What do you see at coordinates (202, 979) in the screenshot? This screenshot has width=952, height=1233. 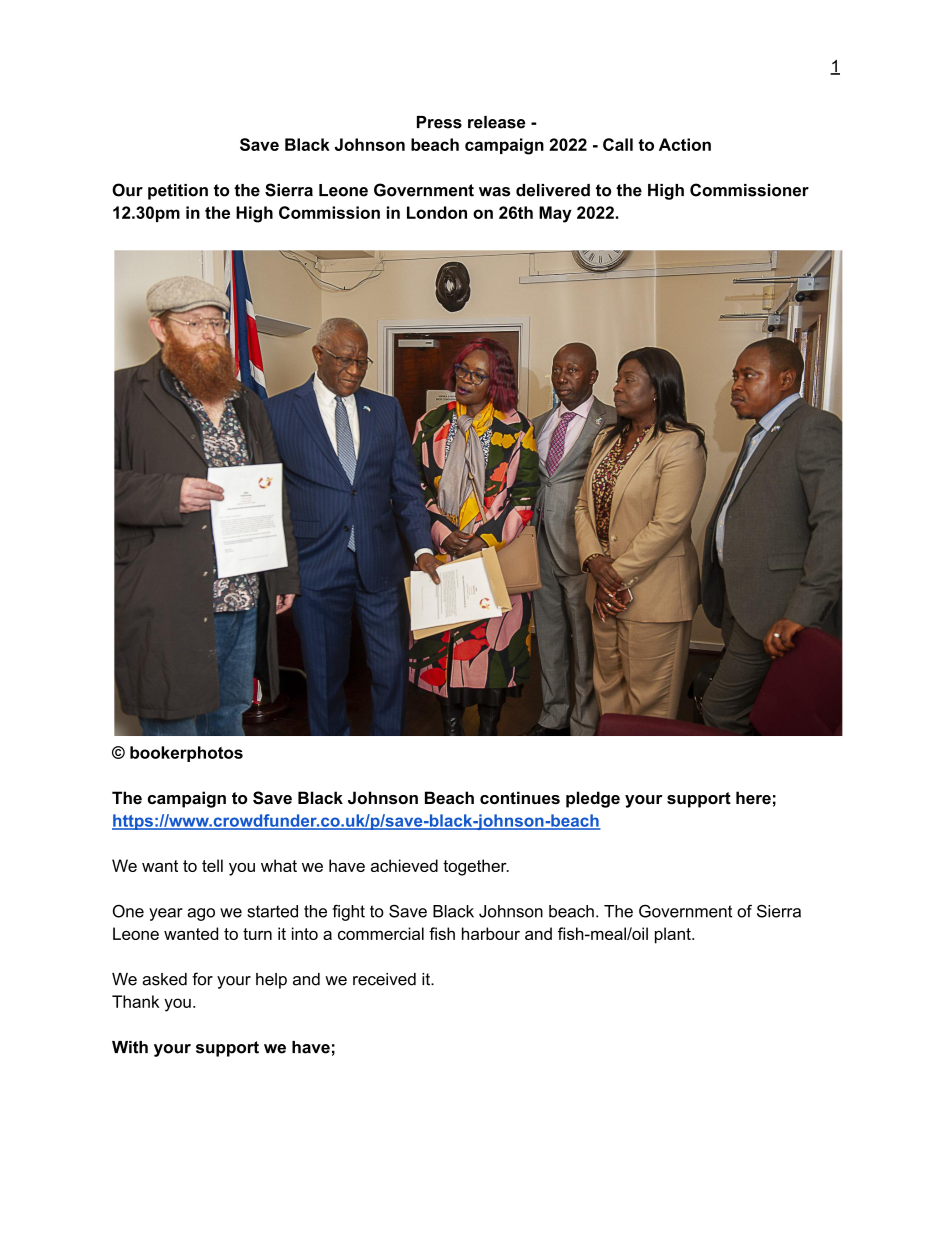 I see `for` at bounding box center [202, 979].
